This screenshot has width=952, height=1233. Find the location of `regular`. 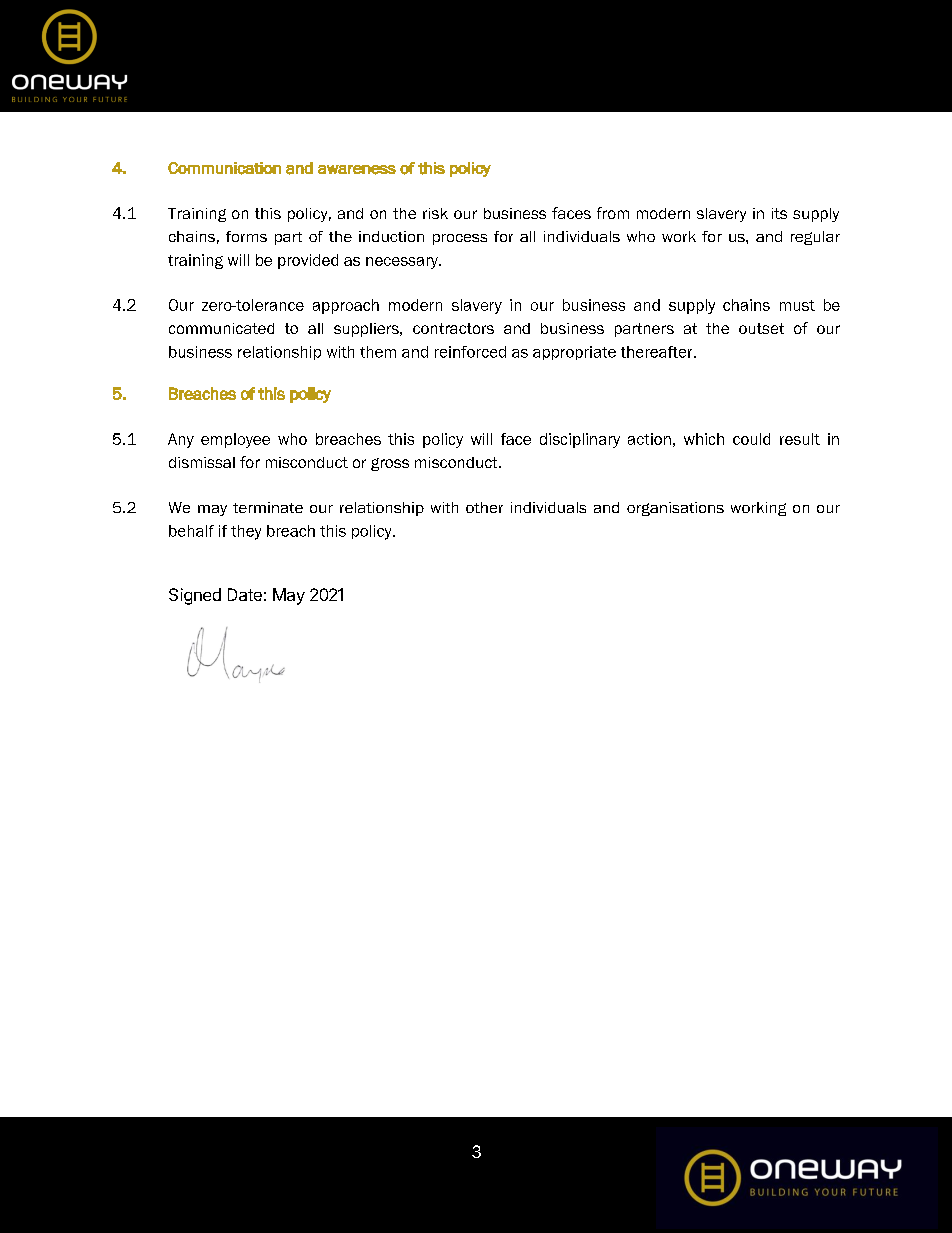

regular is located at coordinates (815, 238).
